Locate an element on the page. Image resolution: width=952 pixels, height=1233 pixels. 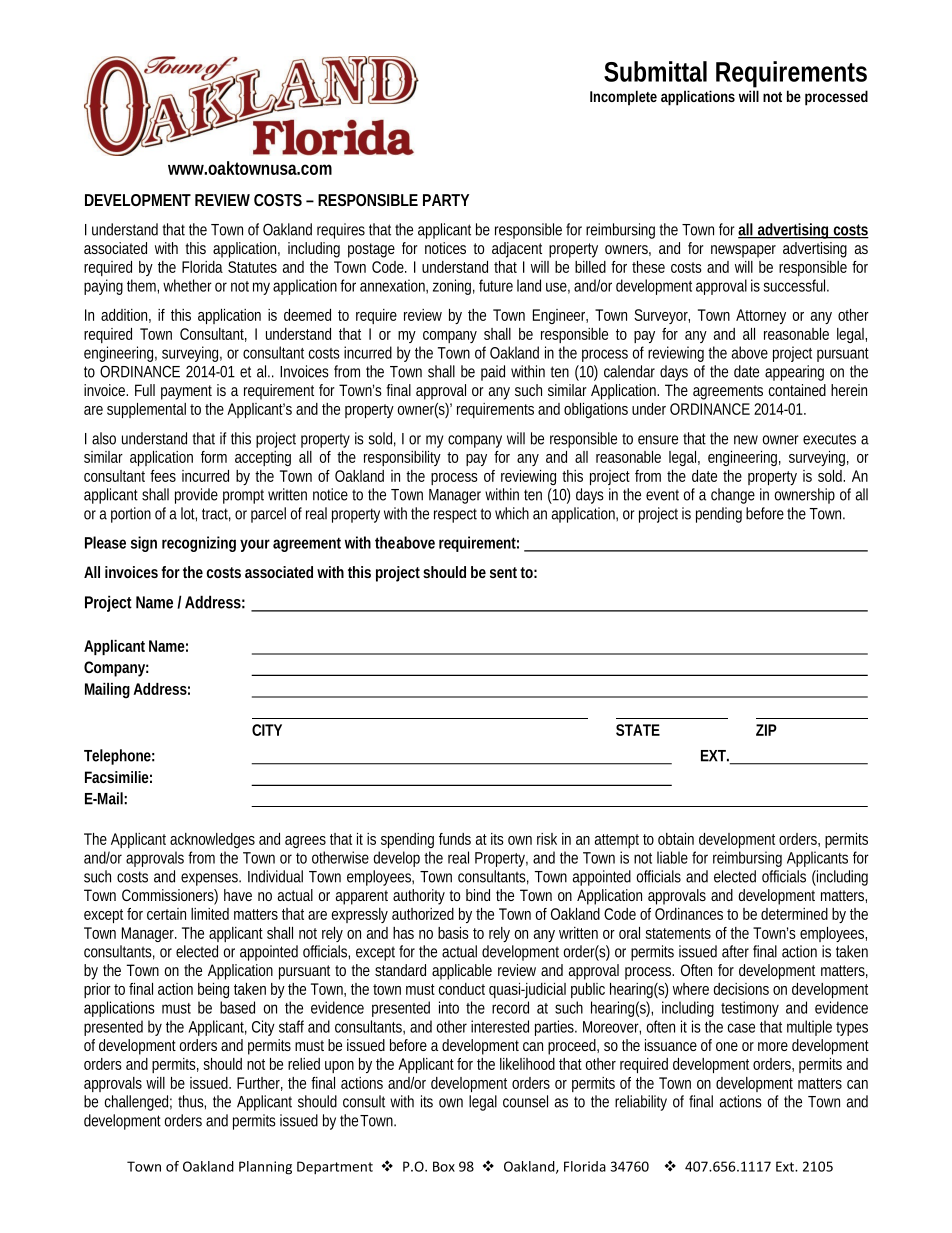
responsibility is located at coordinates (402, 458).
